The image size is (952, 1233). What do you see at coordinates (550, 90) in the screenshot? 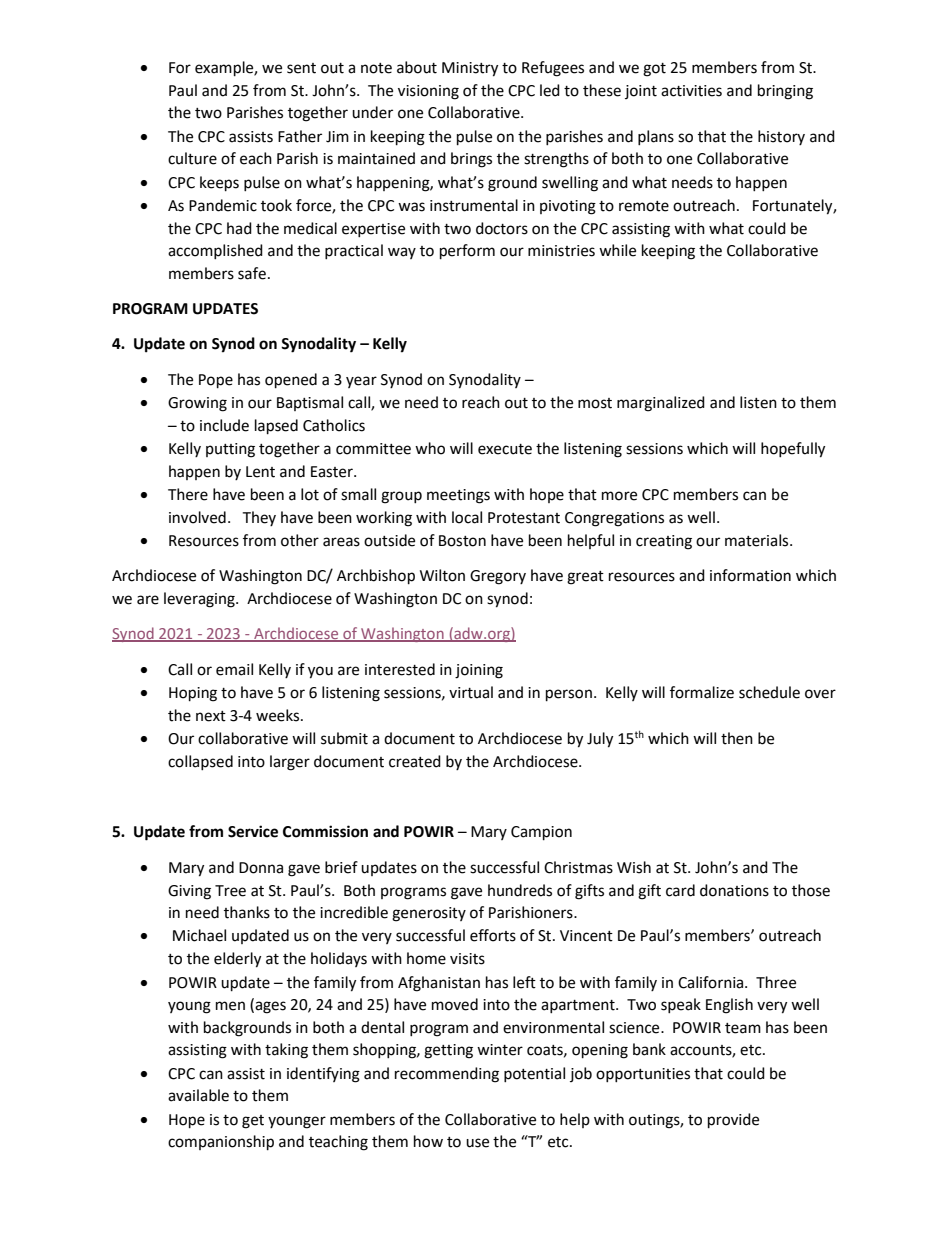
I see `led` at bounding box center [550, 90].
